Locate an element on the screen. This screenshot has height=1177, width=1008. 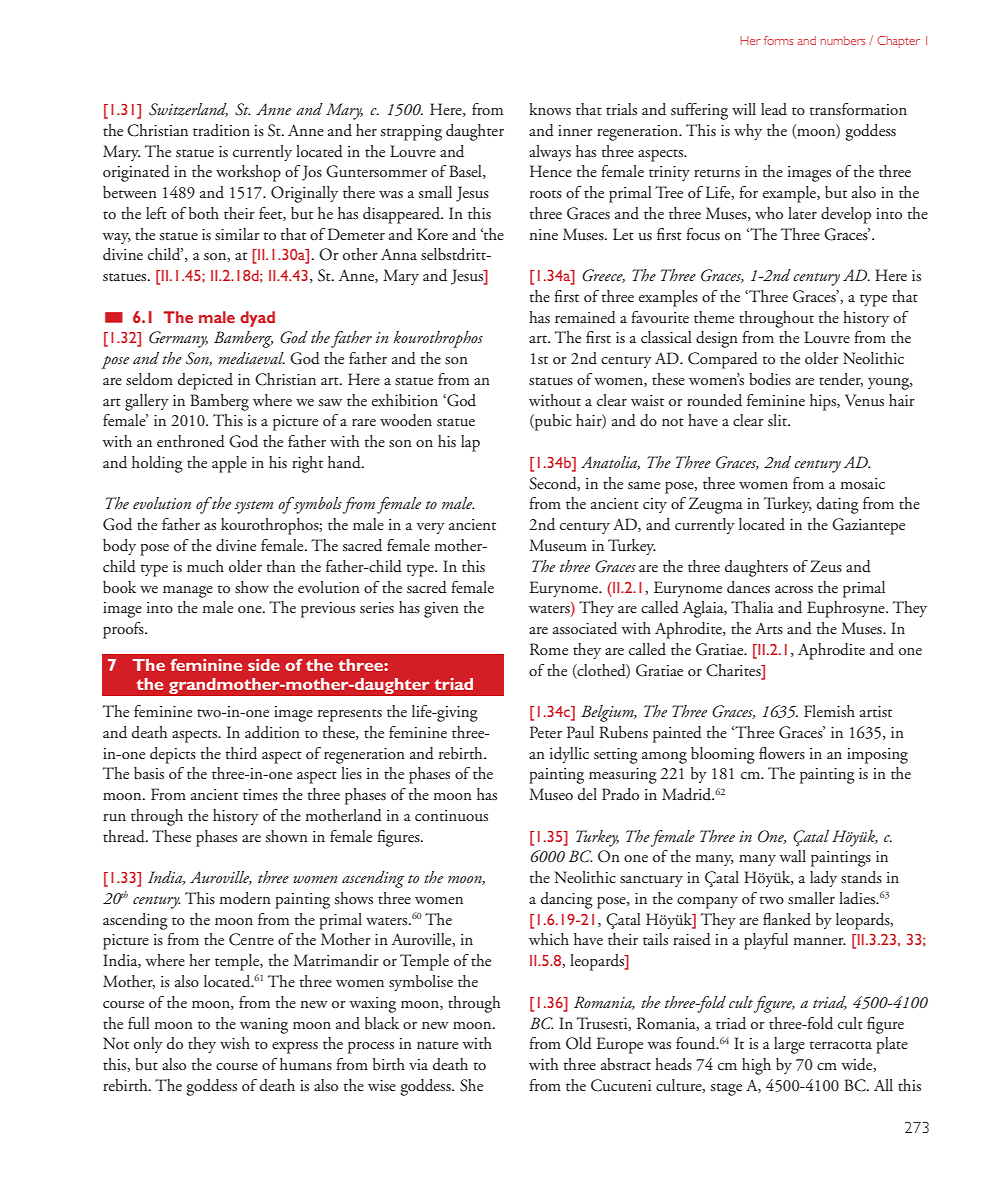
third is located at coordinates (241, 753).
